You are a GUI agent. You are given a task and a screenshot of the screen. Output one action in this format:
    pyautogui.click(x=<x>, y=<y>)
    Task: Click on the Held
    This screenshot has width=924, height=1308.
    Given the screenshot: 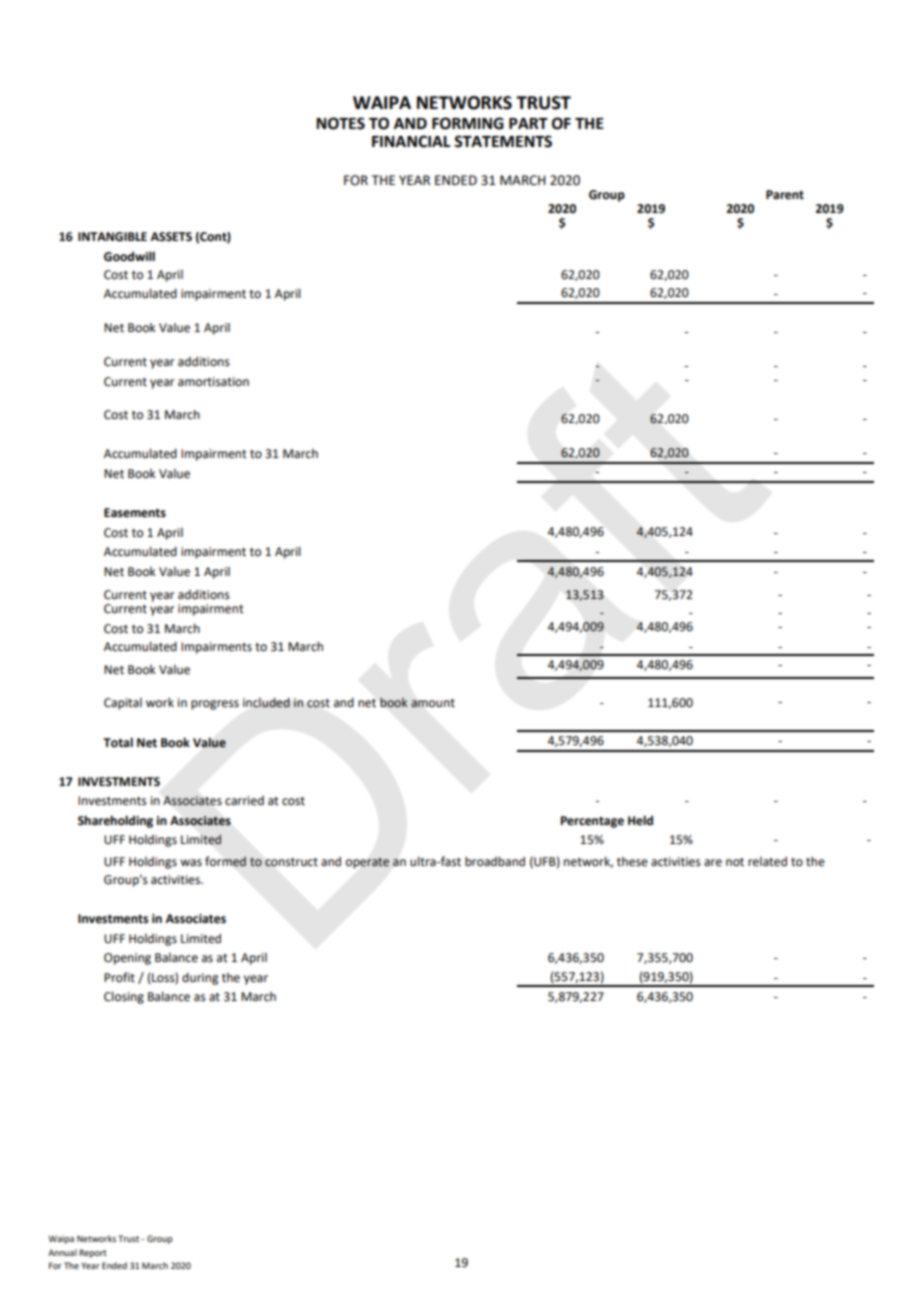 What is the action you would take?
    pyautogui.click(x=640, y=820)
